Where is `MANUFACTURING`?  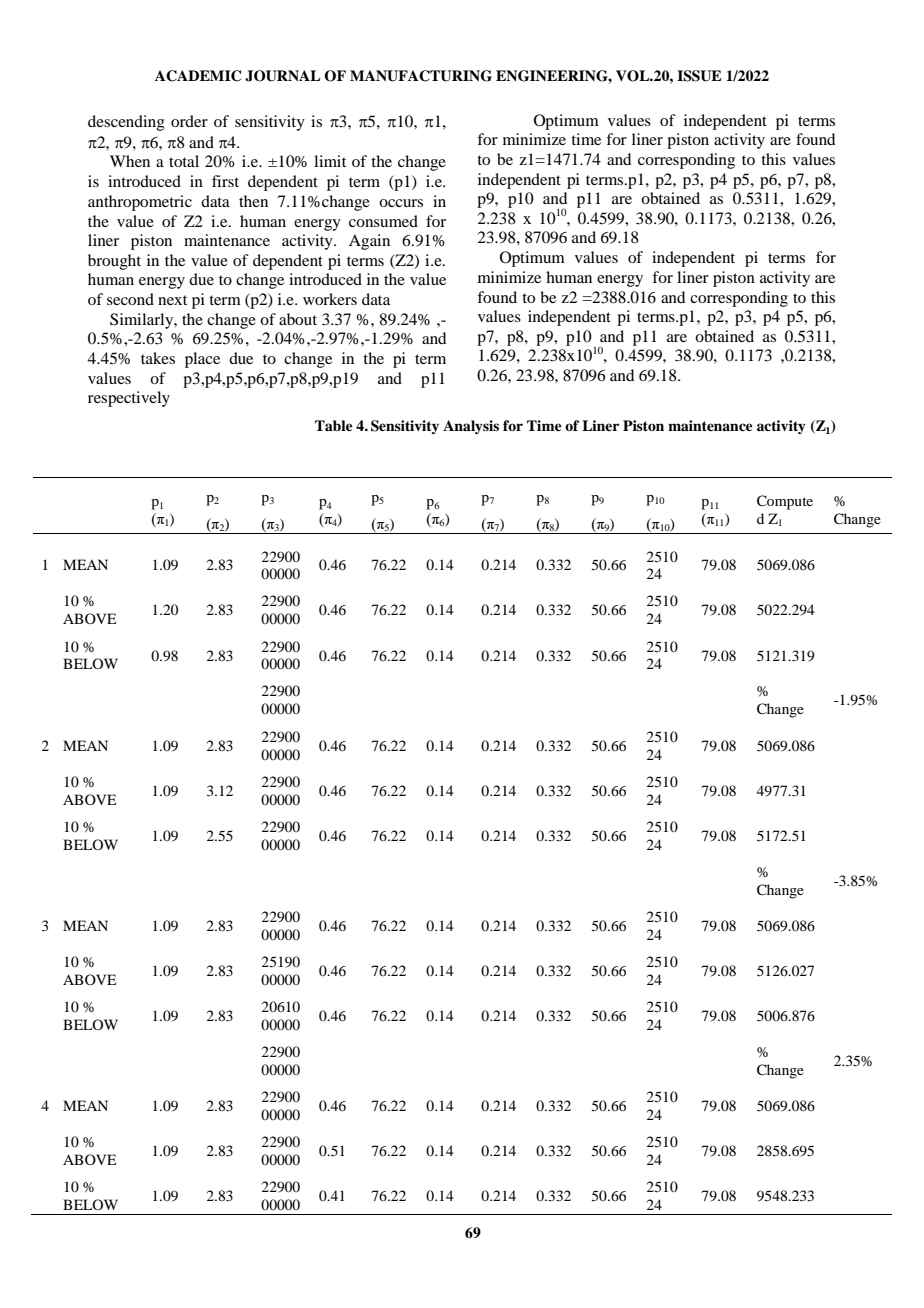 MANUFACTURING is located at coordinates (421, 76).
